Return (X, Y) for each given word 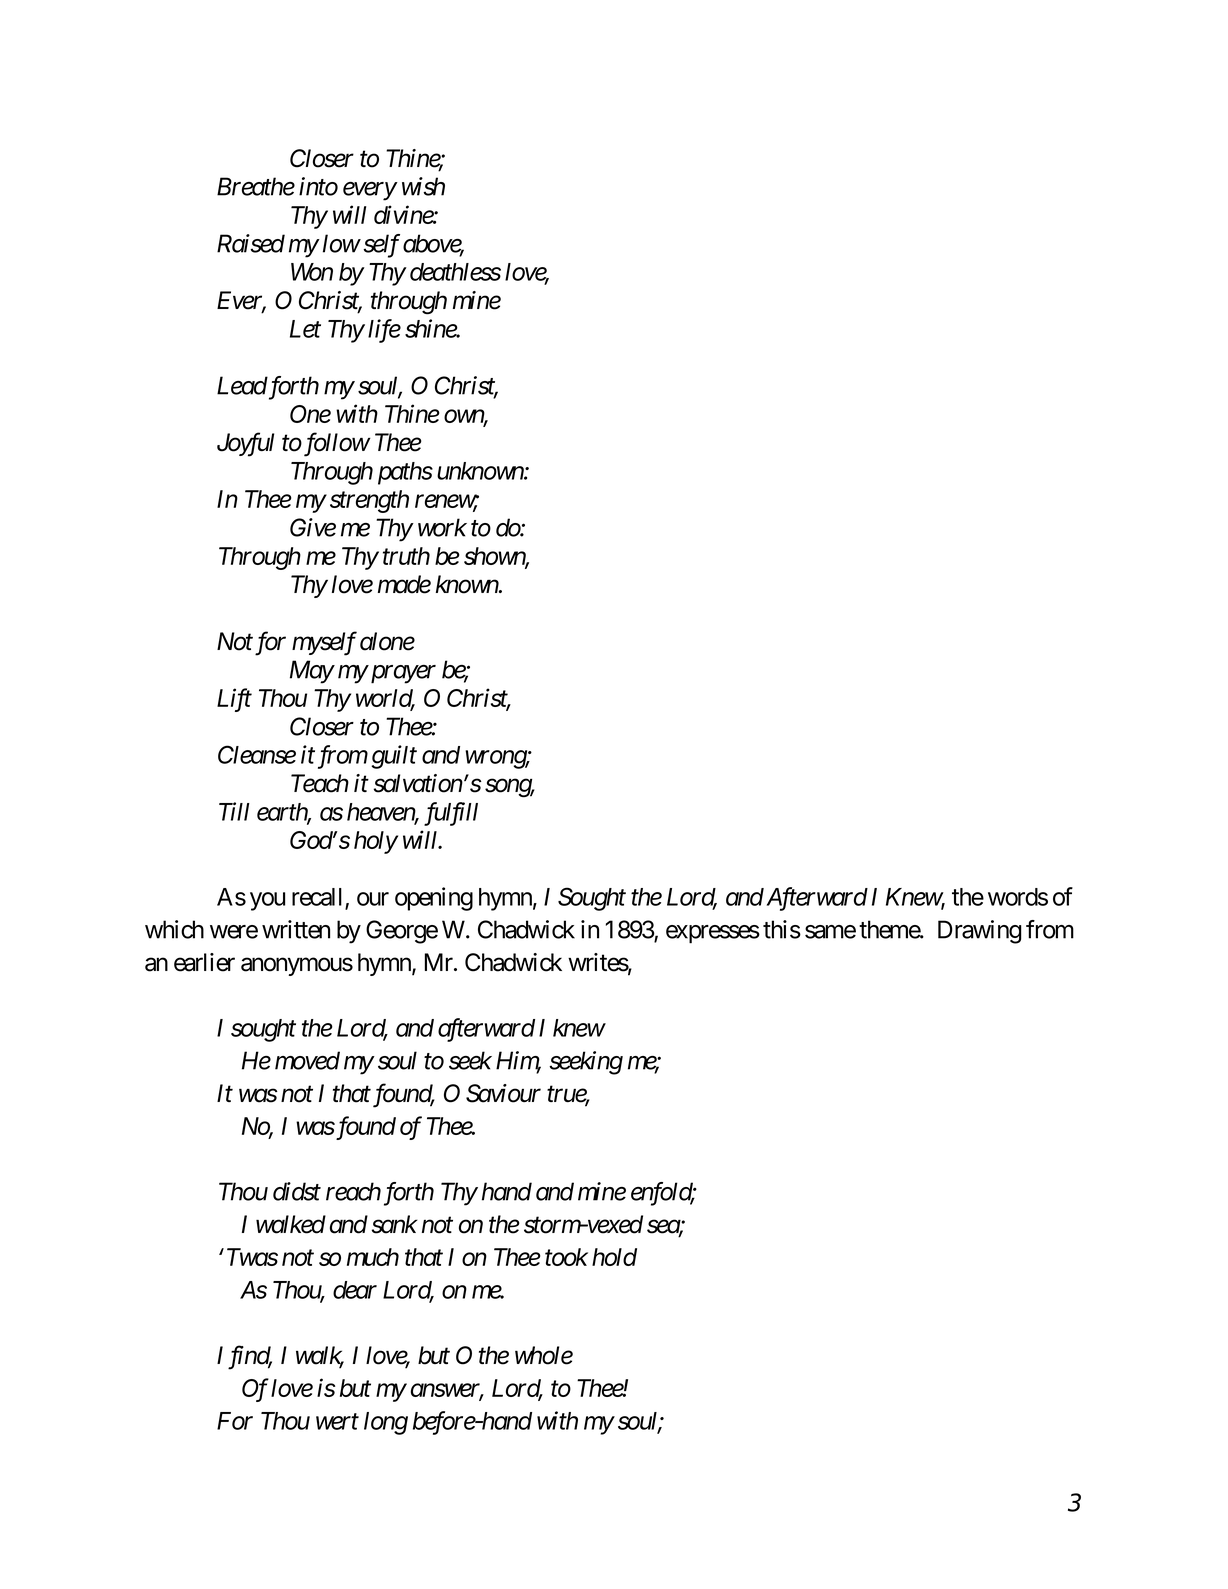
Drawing (979, 932)
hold (614, 1257)
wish (423, 186)
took (566, 1257)
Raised (251, 243)
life (384, 331)
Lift (234, 700)
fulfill (451, 814)
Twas (252, 1257)
